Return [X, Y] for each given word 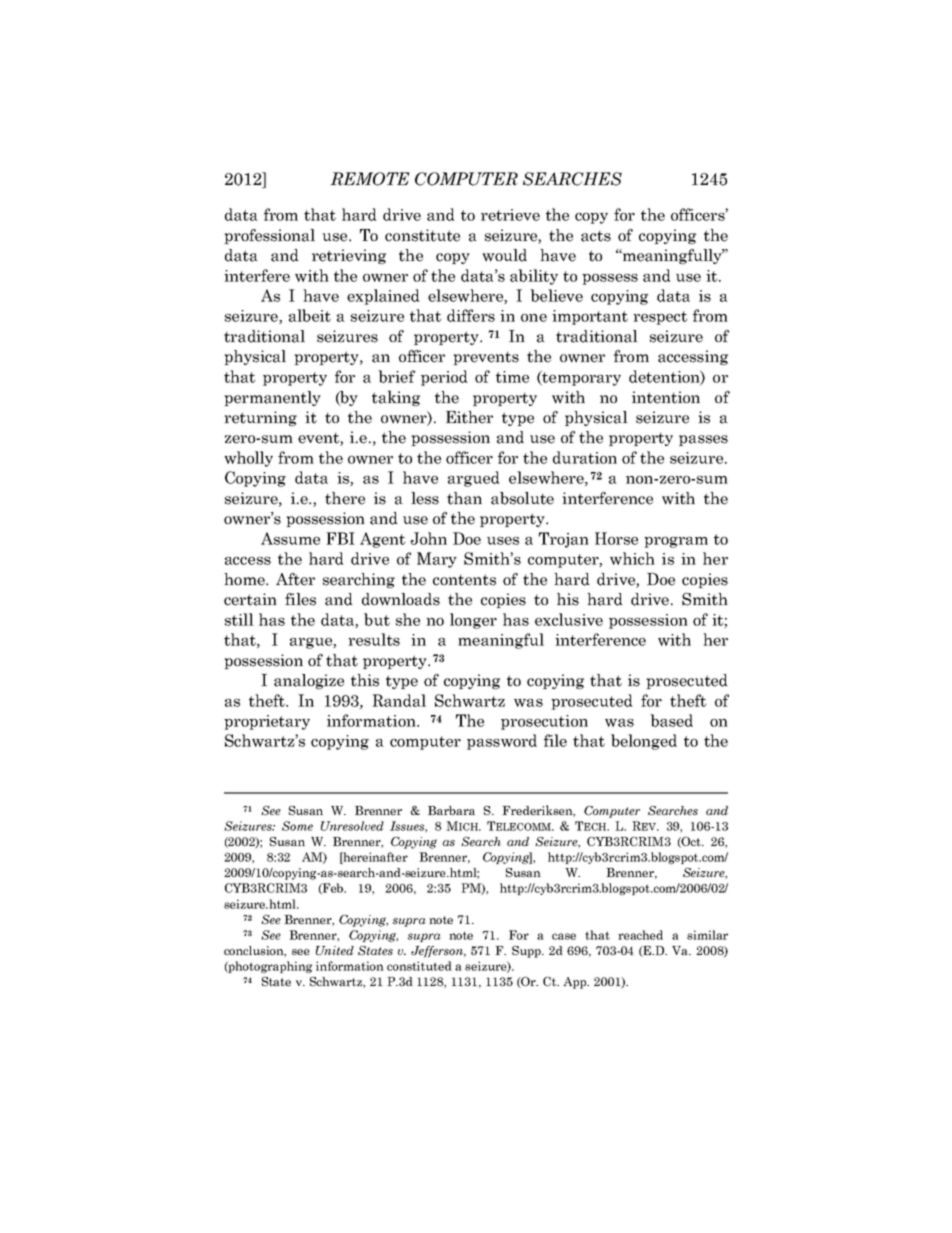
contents [464, 580]
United [335, 950]
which [632, 558]
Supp [527, 952]
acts [596, 236]
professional [269, 236]
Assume [290, 538]
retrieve [510, 215]
